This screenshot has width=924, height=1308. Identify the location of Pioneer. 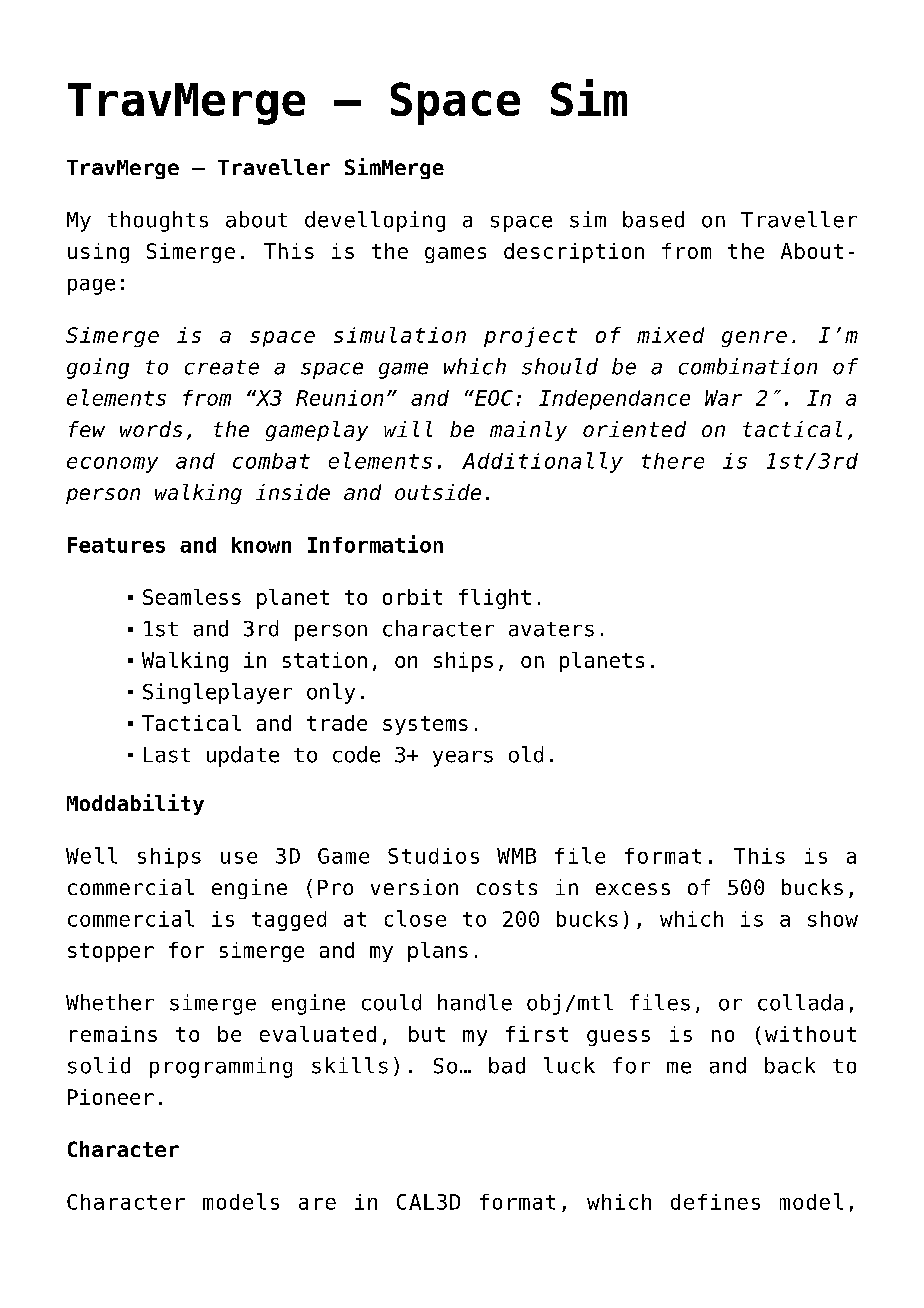
(111, 1097).
